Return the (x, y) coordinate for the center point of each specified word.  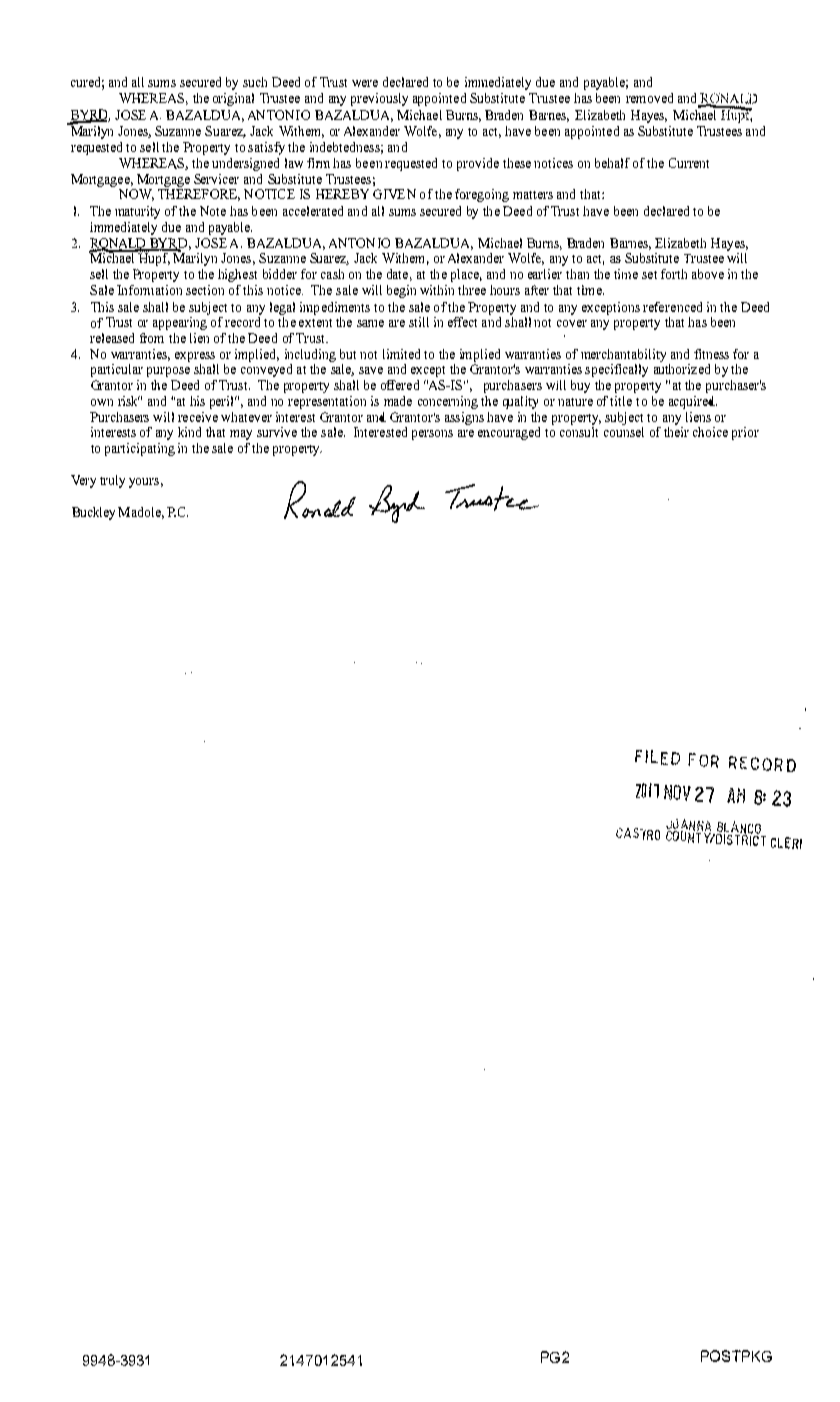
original (233, 99)
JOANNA (688, 826)
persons (432, 435)
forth (674, 274)
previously (379, 99)
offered (400, 385)
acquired (693, 402)
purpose (168, 372)
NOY (677, 793)
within (437, 290)
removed (649, 98)
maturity (137, 212)
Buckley (93, 513)
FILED (657, 757)
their (676, 432)
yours (144, 483)
